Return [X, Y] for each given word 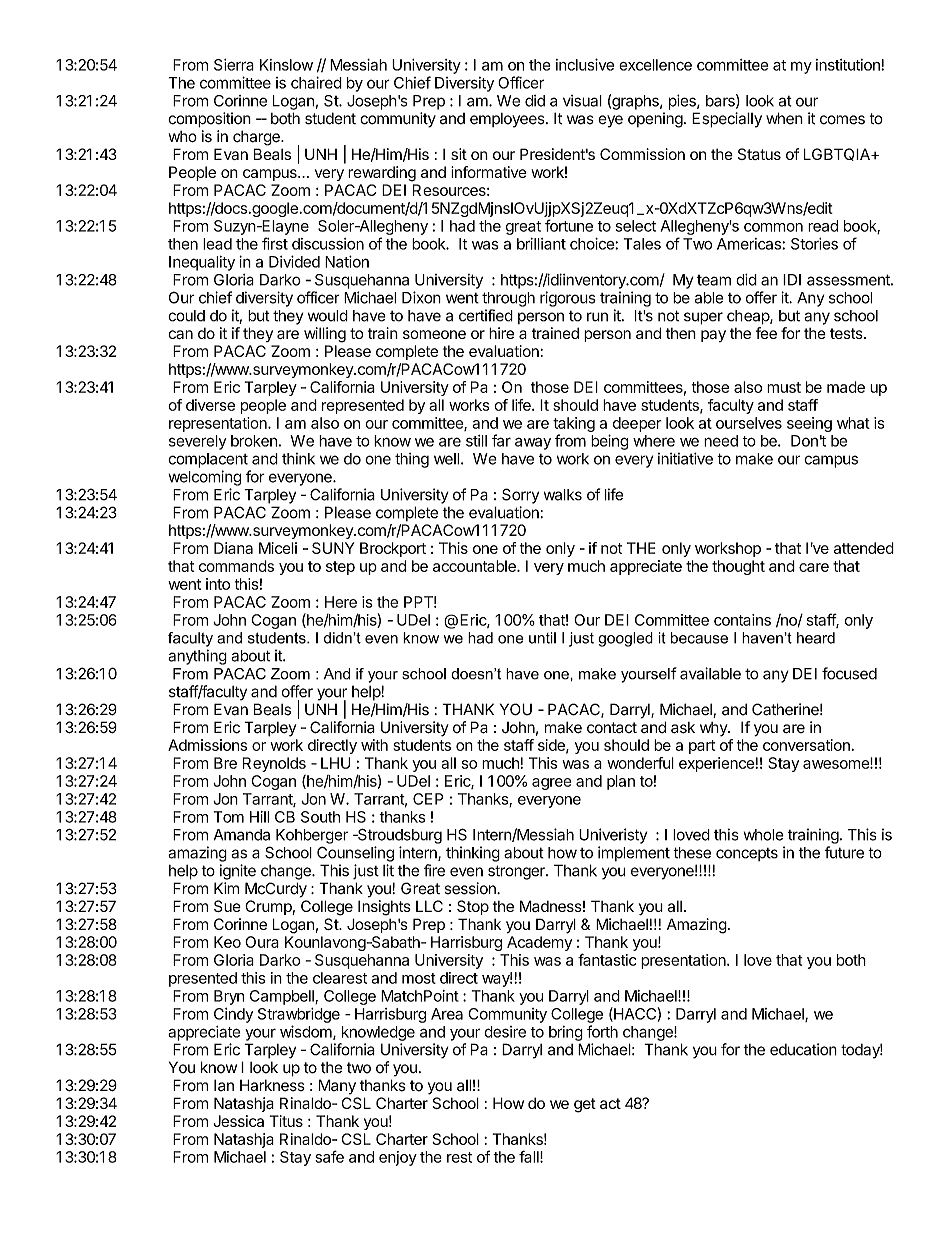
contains [742, 620]
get [585, 1105]
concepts [747, 854]
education [803, 1049]
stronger [517, 872]
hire [501, 333]
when [784, 118]
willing [325, 335]
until [542, 638]
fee [766, 333]
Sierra [234, 65]
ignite [238, 872]
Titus [286, 1121]
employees [508, 120]
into [218, 584]
